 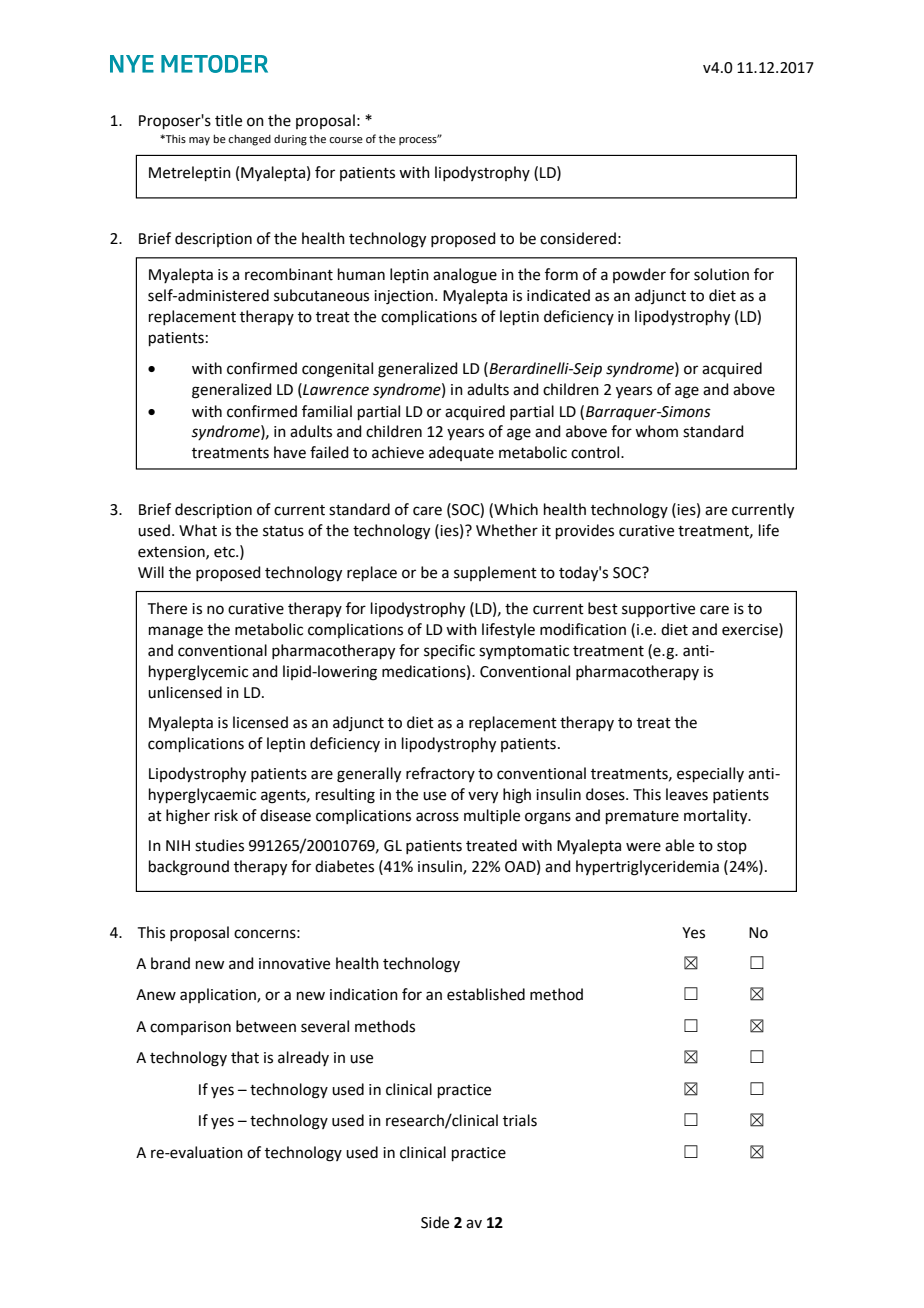 I want to click on injection, so click(x=403, y=297).
